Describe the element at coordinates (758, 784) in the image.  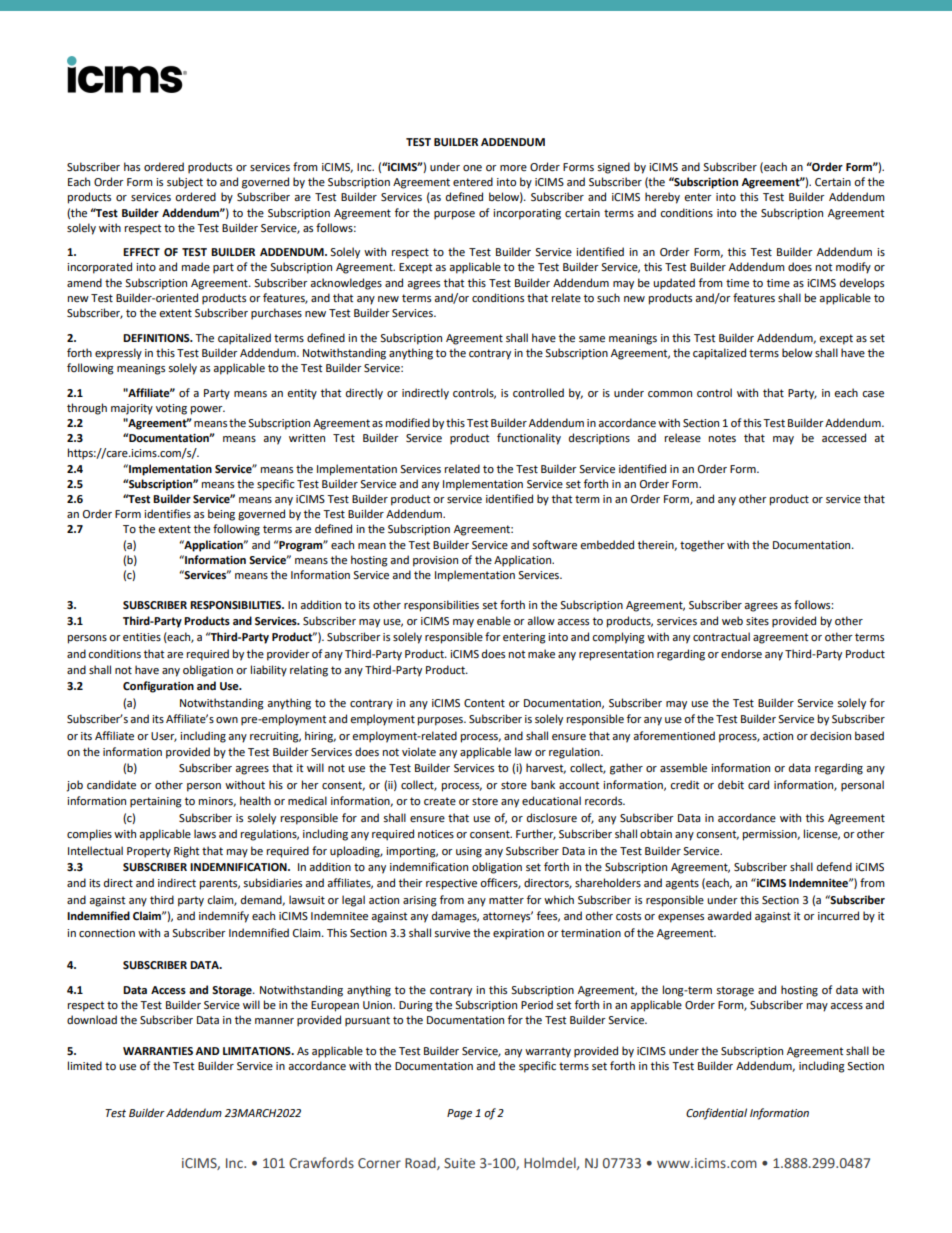
I see `card` at that location.
